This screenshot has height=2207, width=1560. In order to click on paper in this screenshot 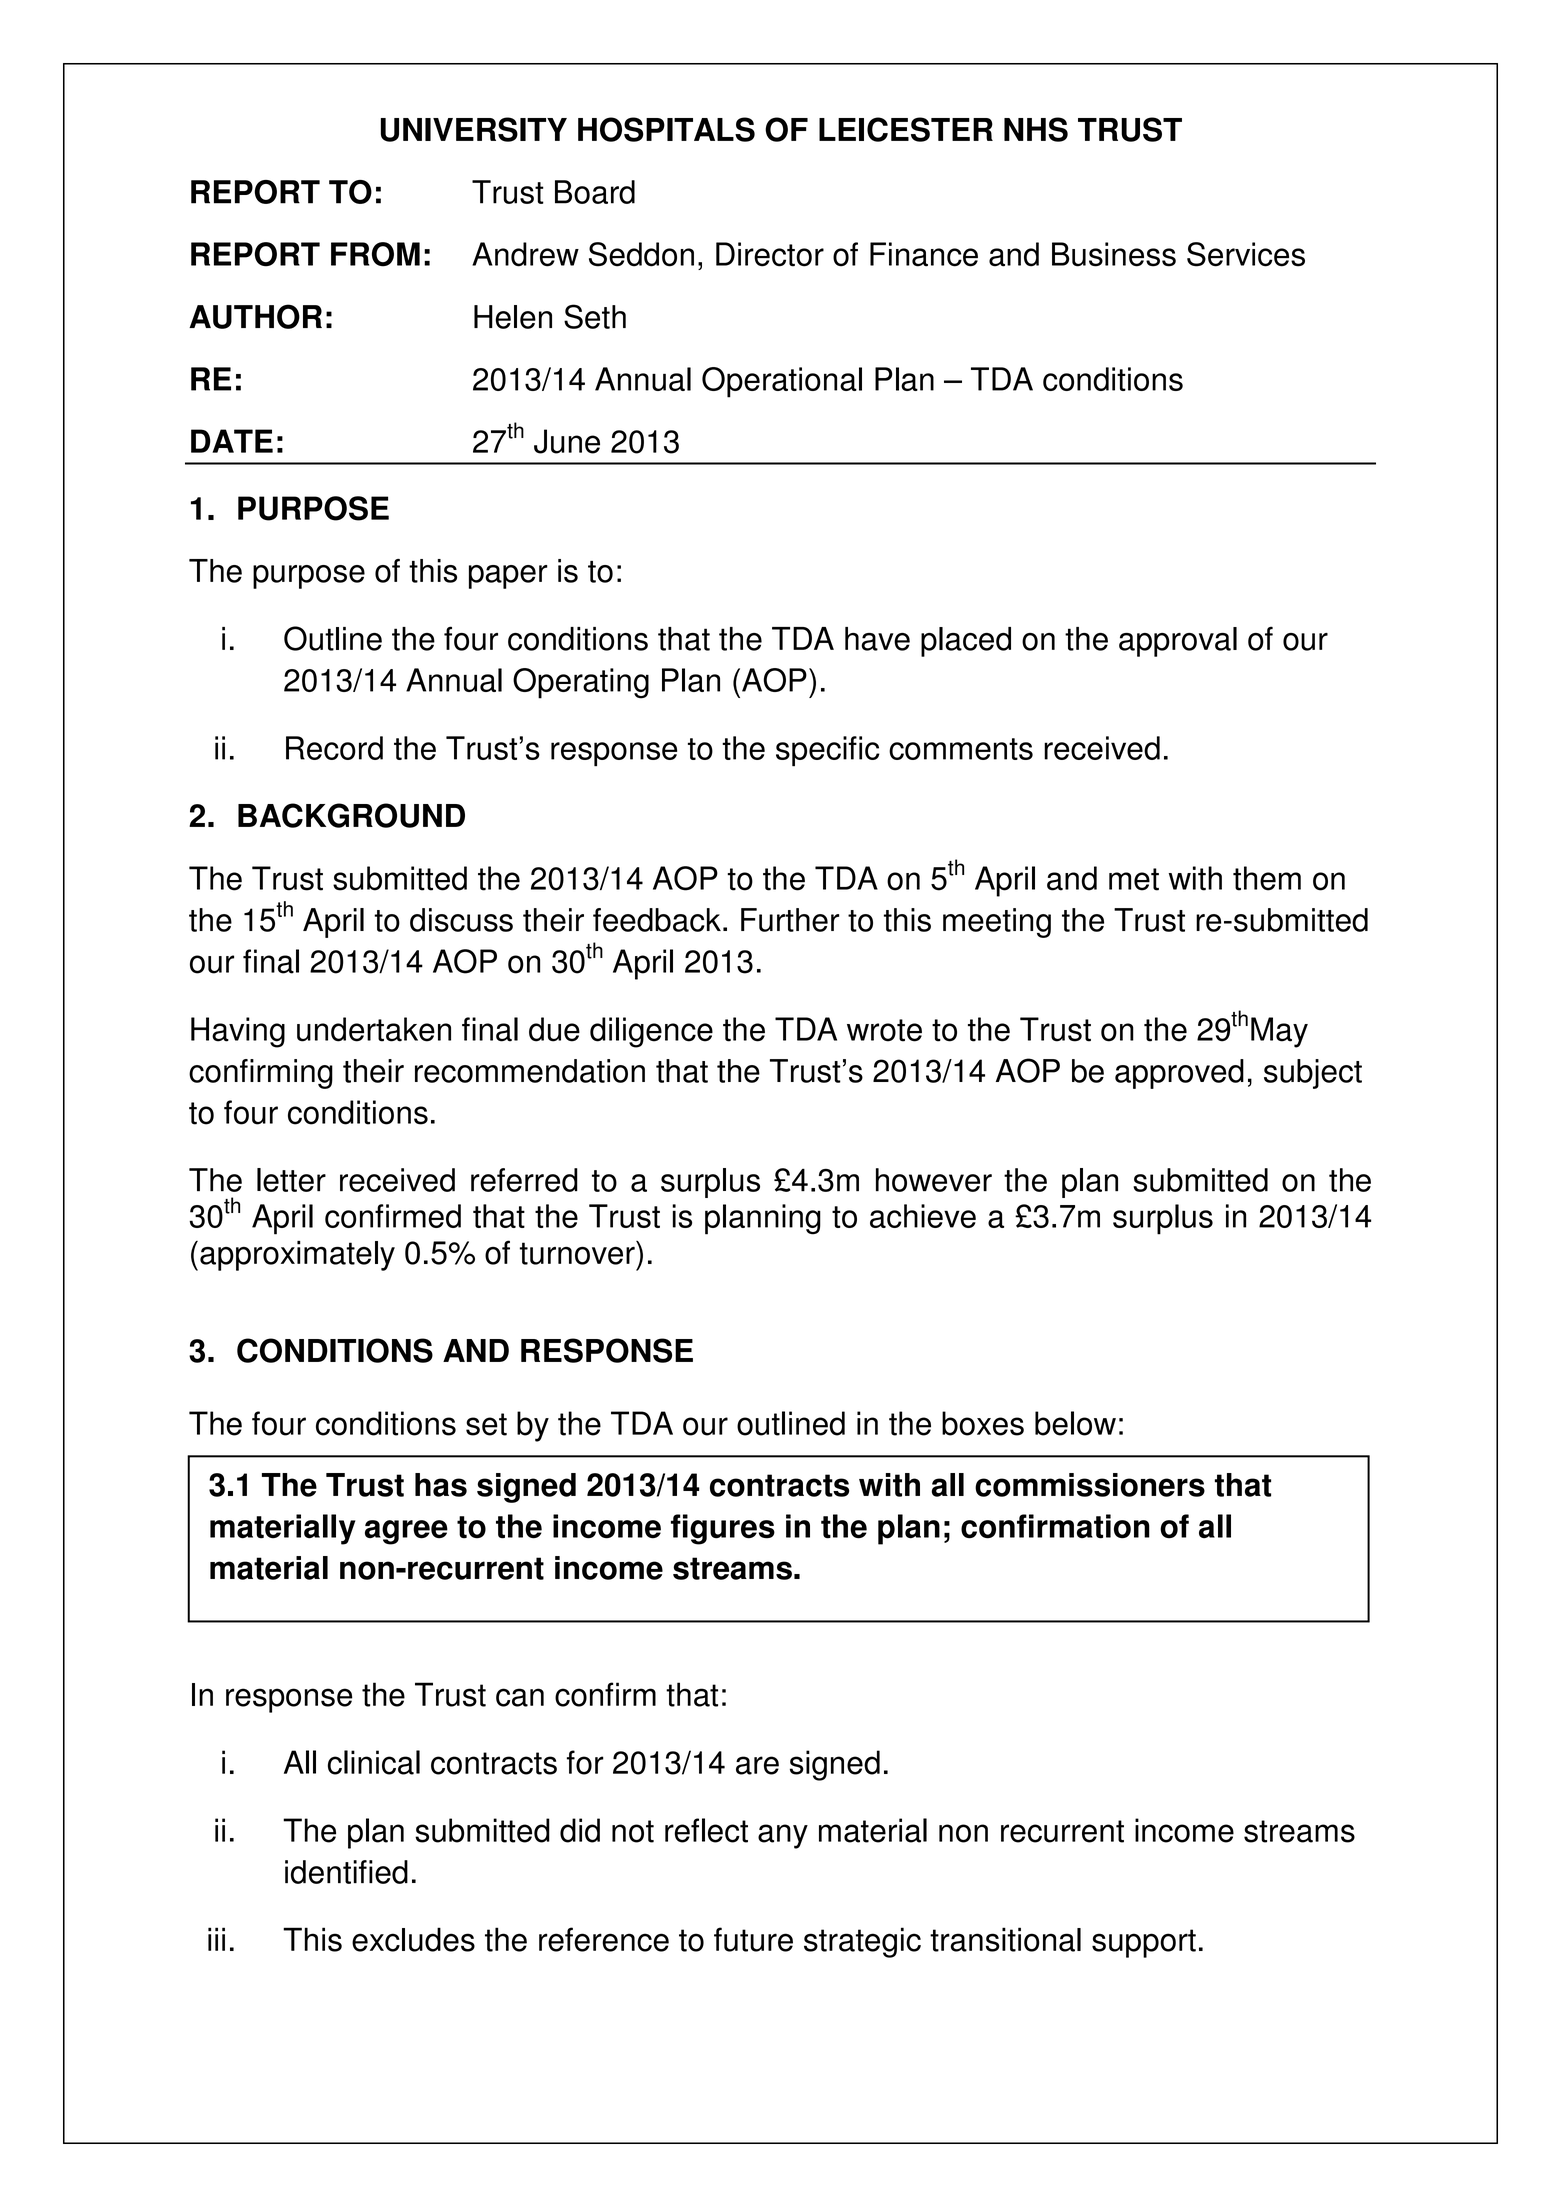, I will do `click(508, 577)`.
